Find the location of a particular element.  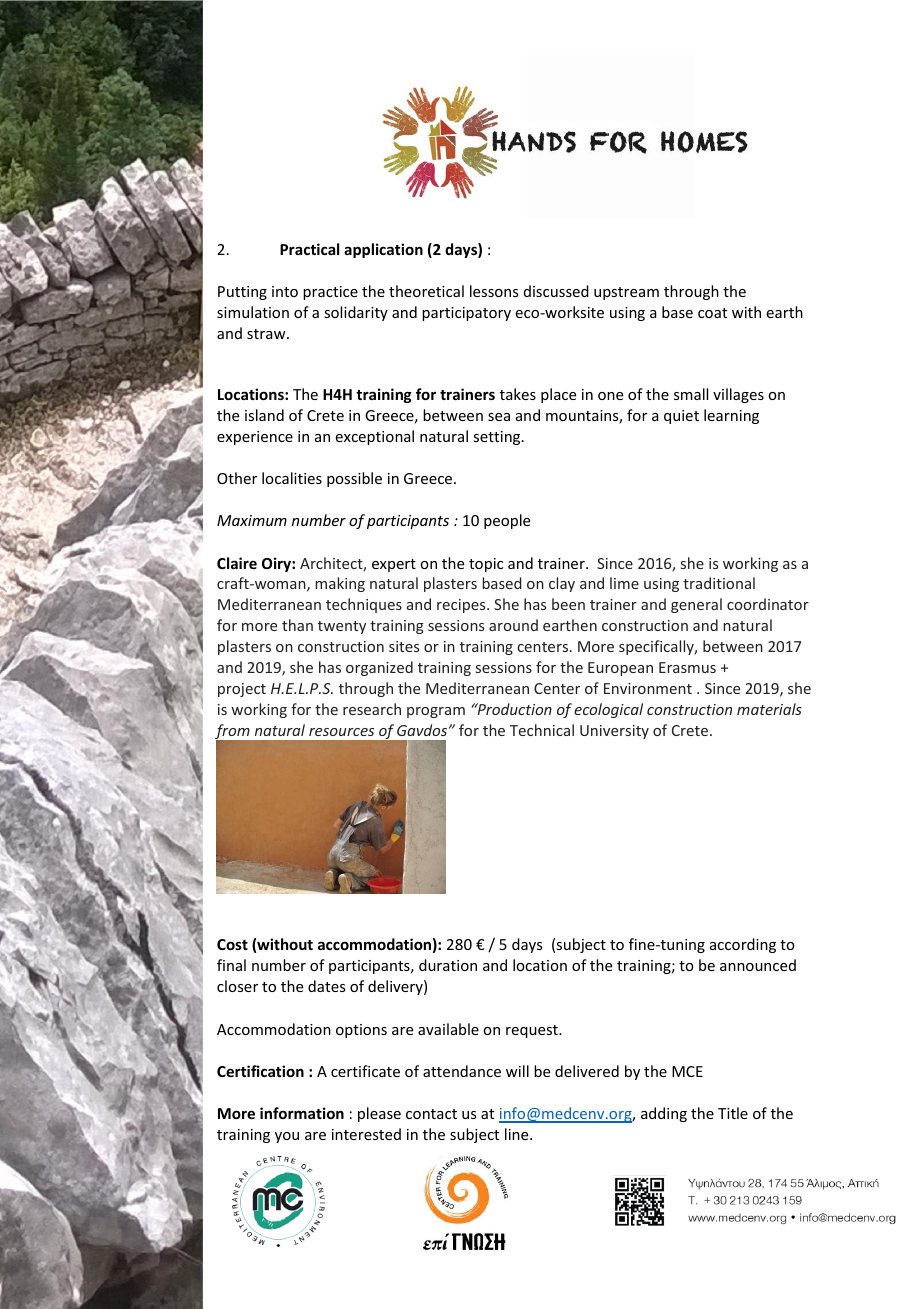

project is located at coordinates (242, 690).
